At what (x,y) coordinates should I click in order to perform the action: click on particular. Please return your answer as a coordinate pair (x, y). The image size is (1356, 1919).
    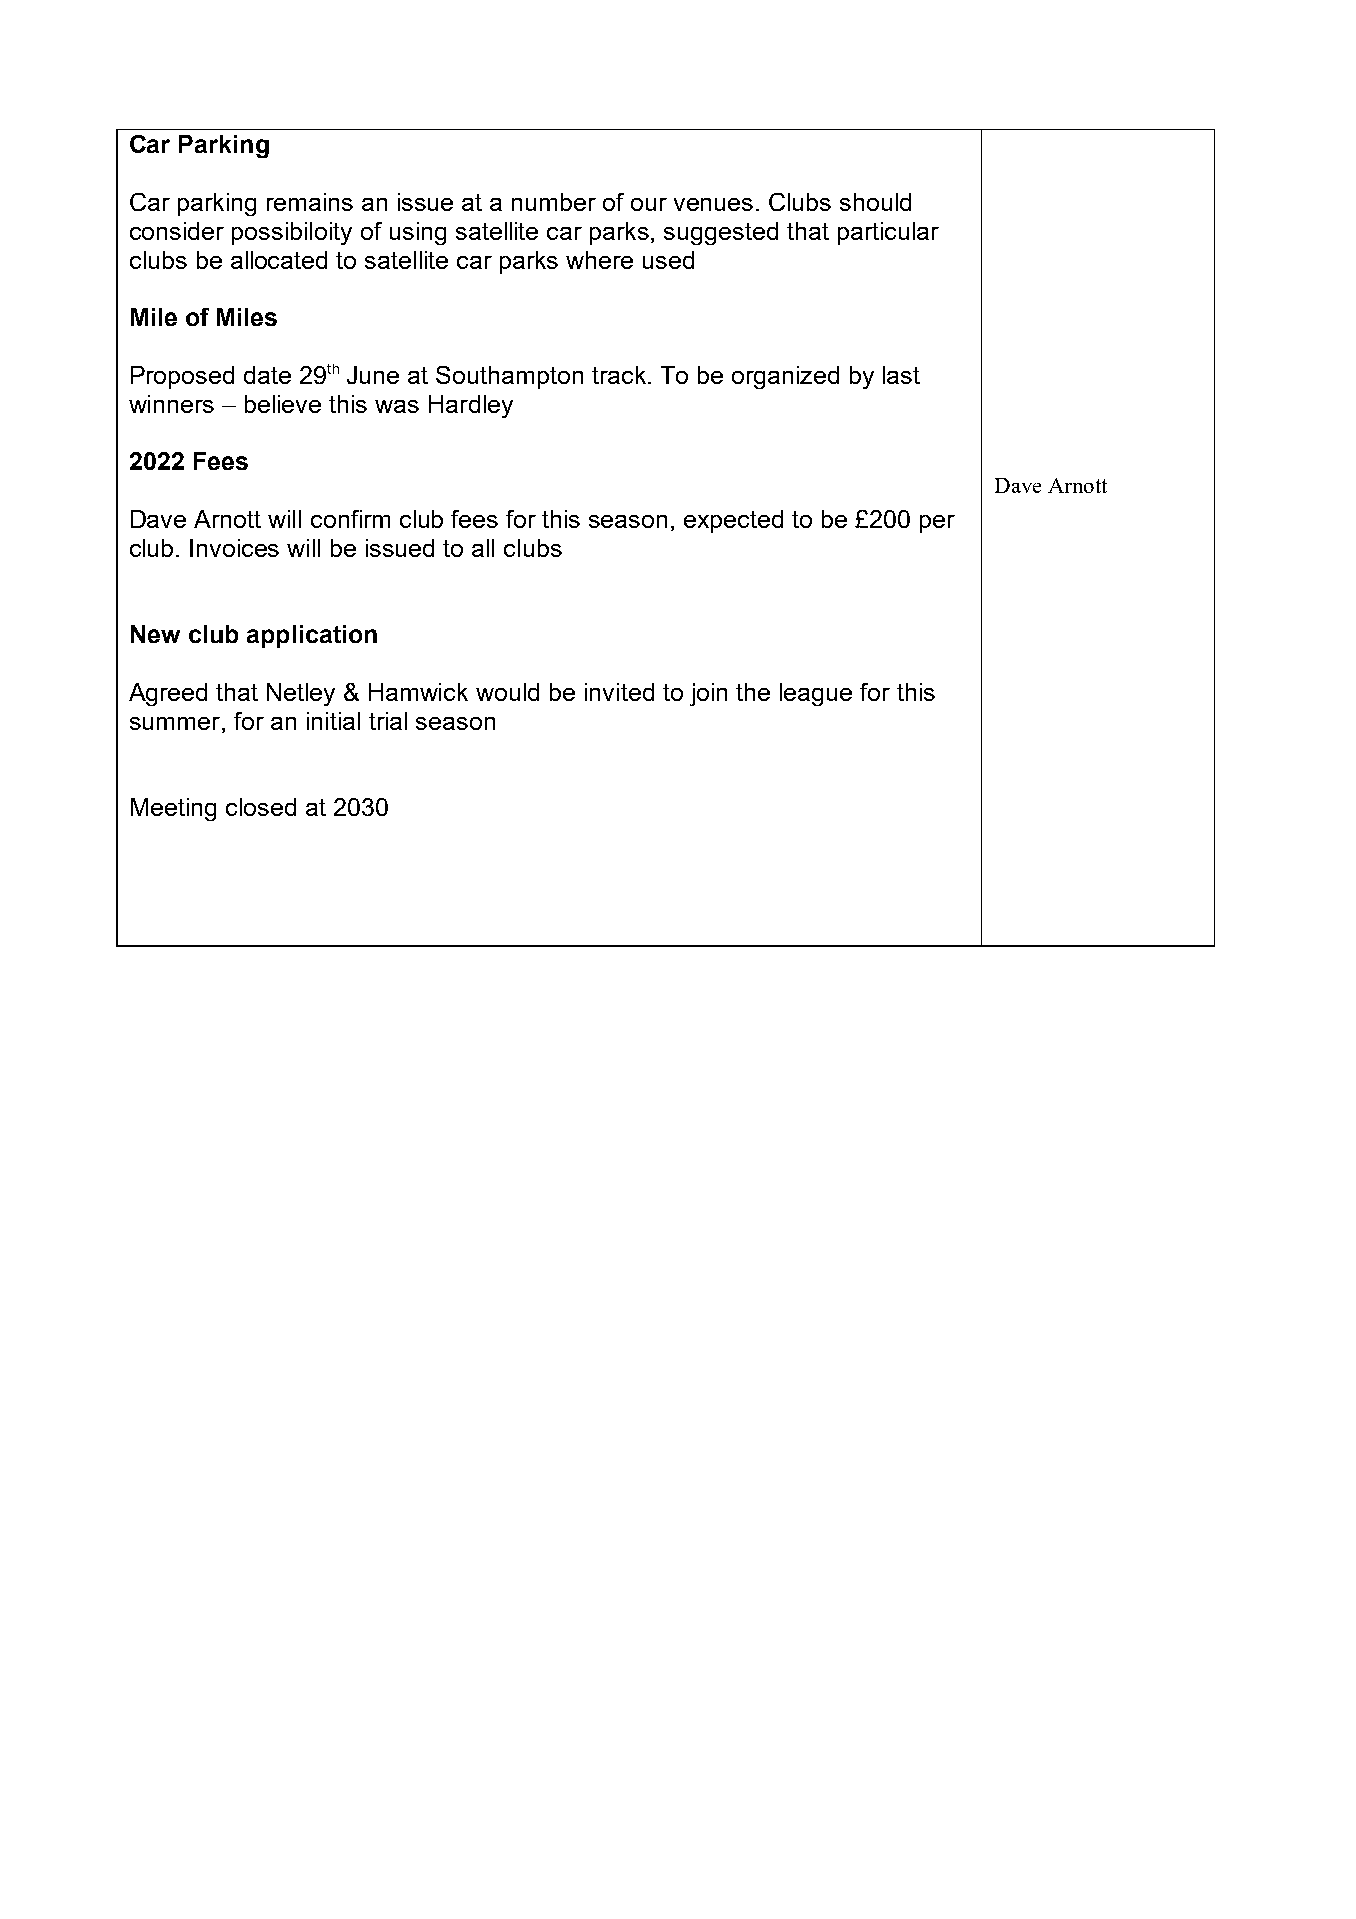
    Looking at the image, I should click on (888, 233).
